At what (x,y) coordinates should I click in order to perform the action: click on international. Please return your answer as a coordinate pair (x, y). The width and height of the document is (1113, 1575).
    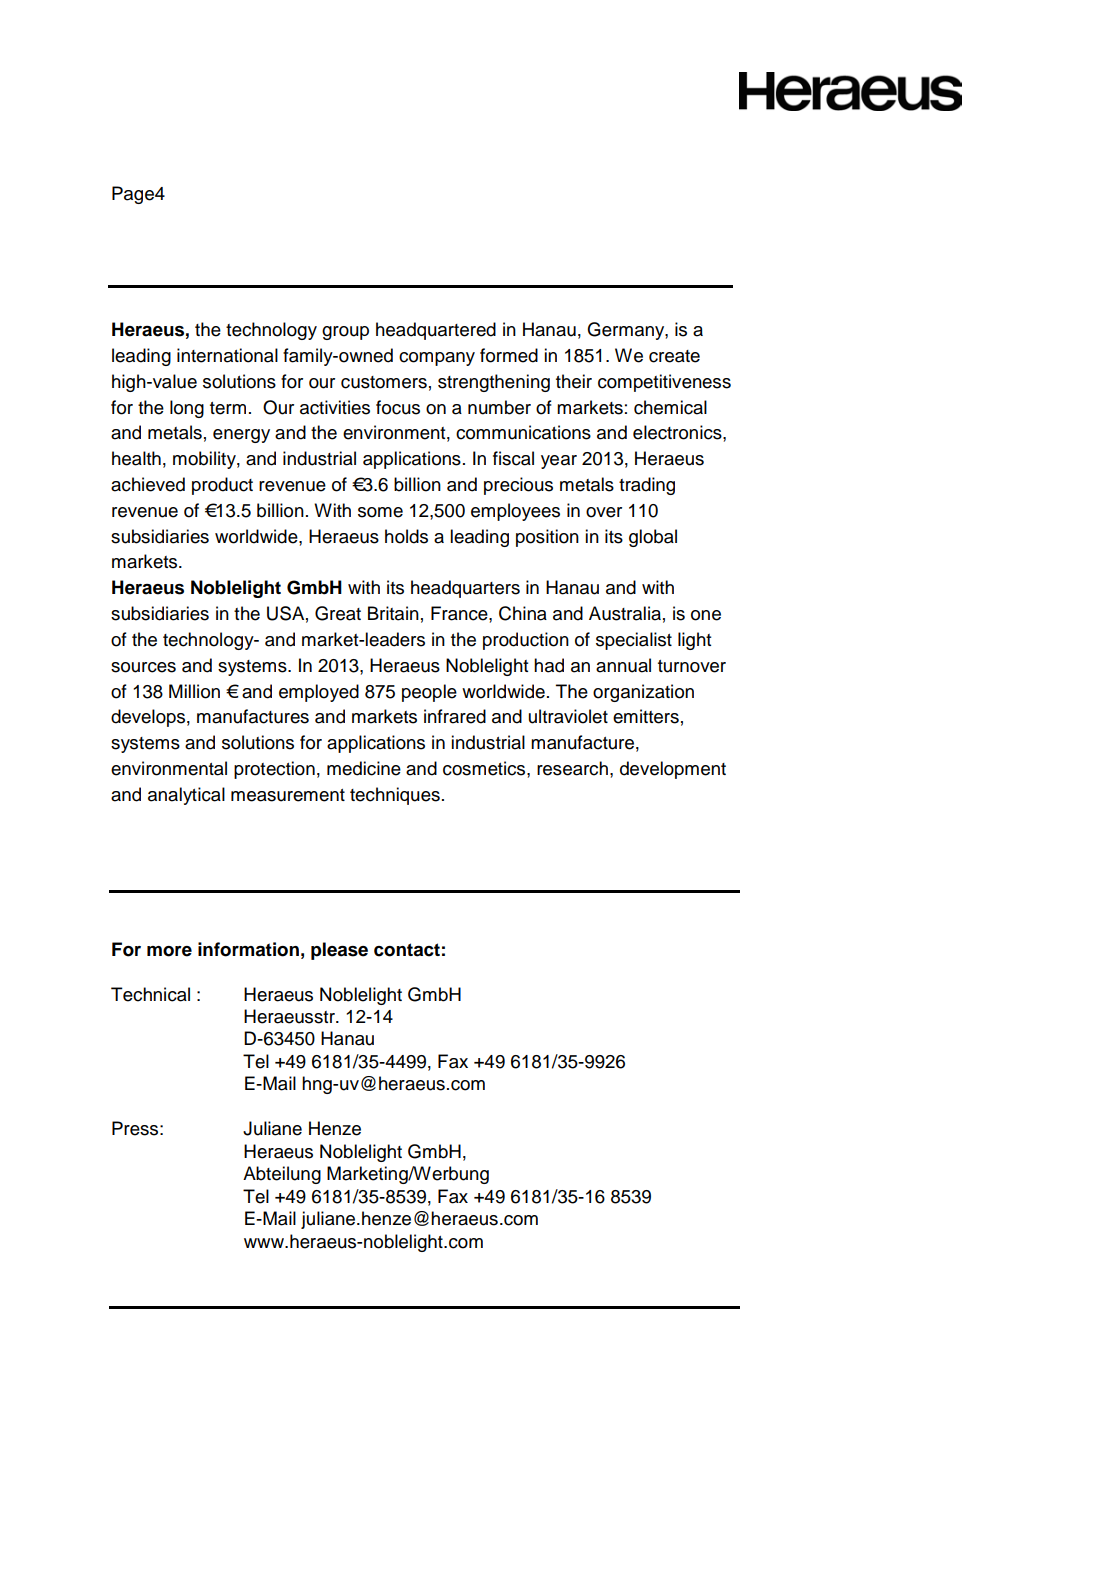
    Looking at the image, I should click on (227, 355).
